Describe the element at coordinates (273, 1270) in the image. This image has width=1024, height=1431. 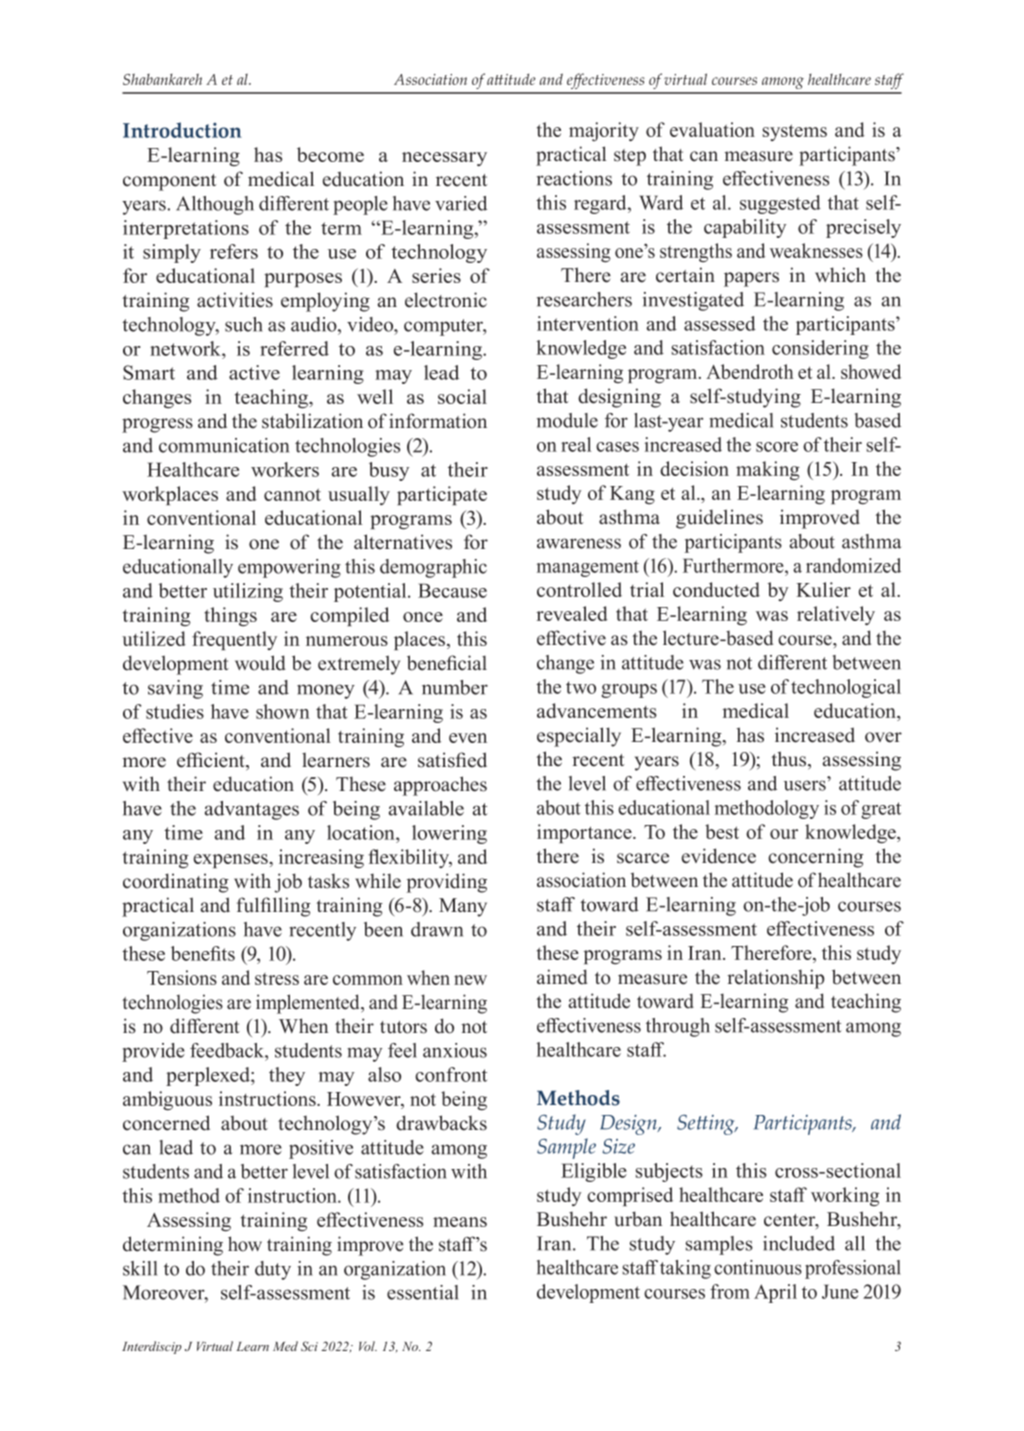
I see `duty` at that location.
